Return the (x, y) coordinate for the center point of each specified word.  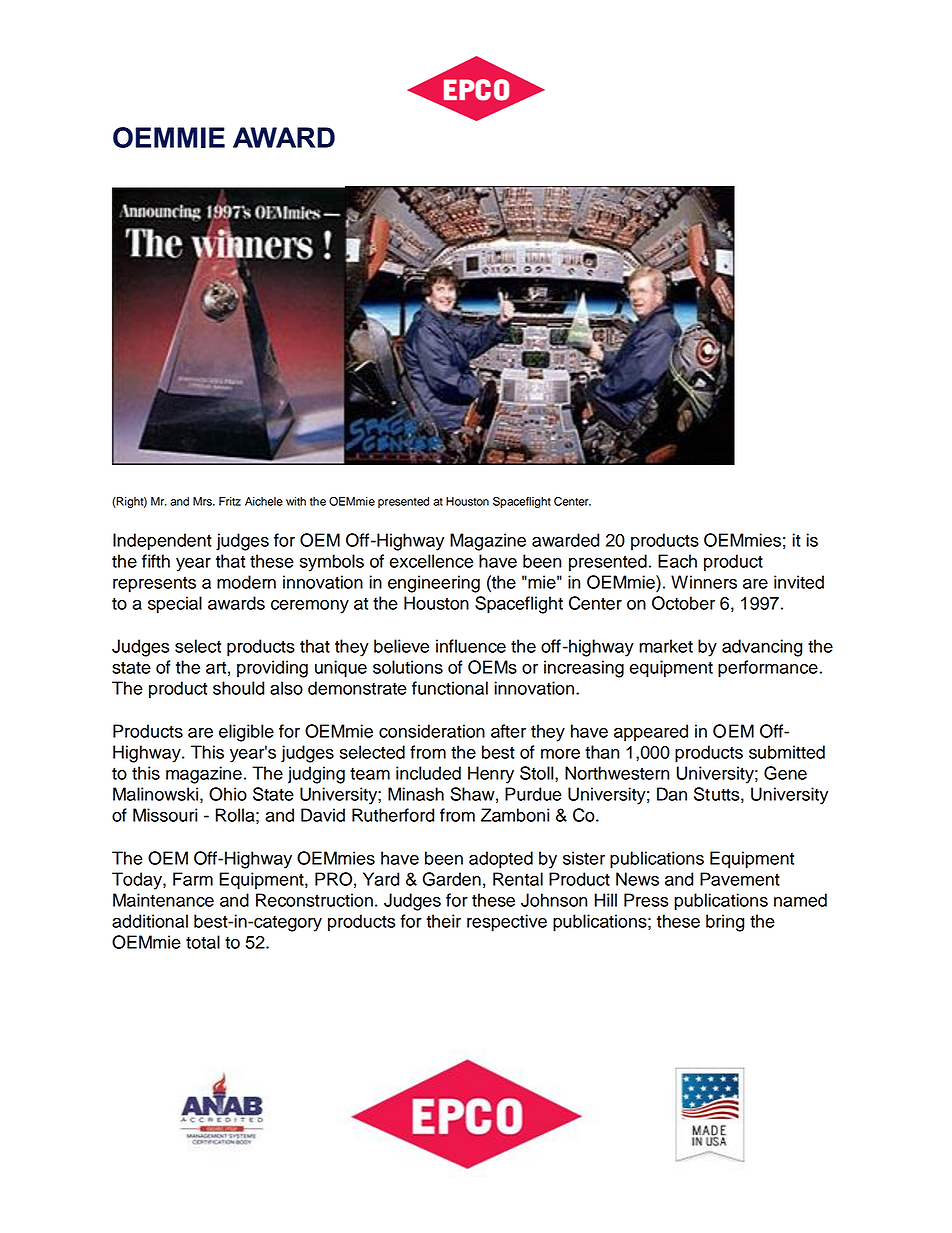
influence (471, 646)
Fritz (230, 501)
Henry (491, 775)
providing (272, 669)
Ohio (228, 794)
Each (677, 561)
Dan (672, 794)
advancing (762, 648)
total (203, 942)
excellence (431, 561)
